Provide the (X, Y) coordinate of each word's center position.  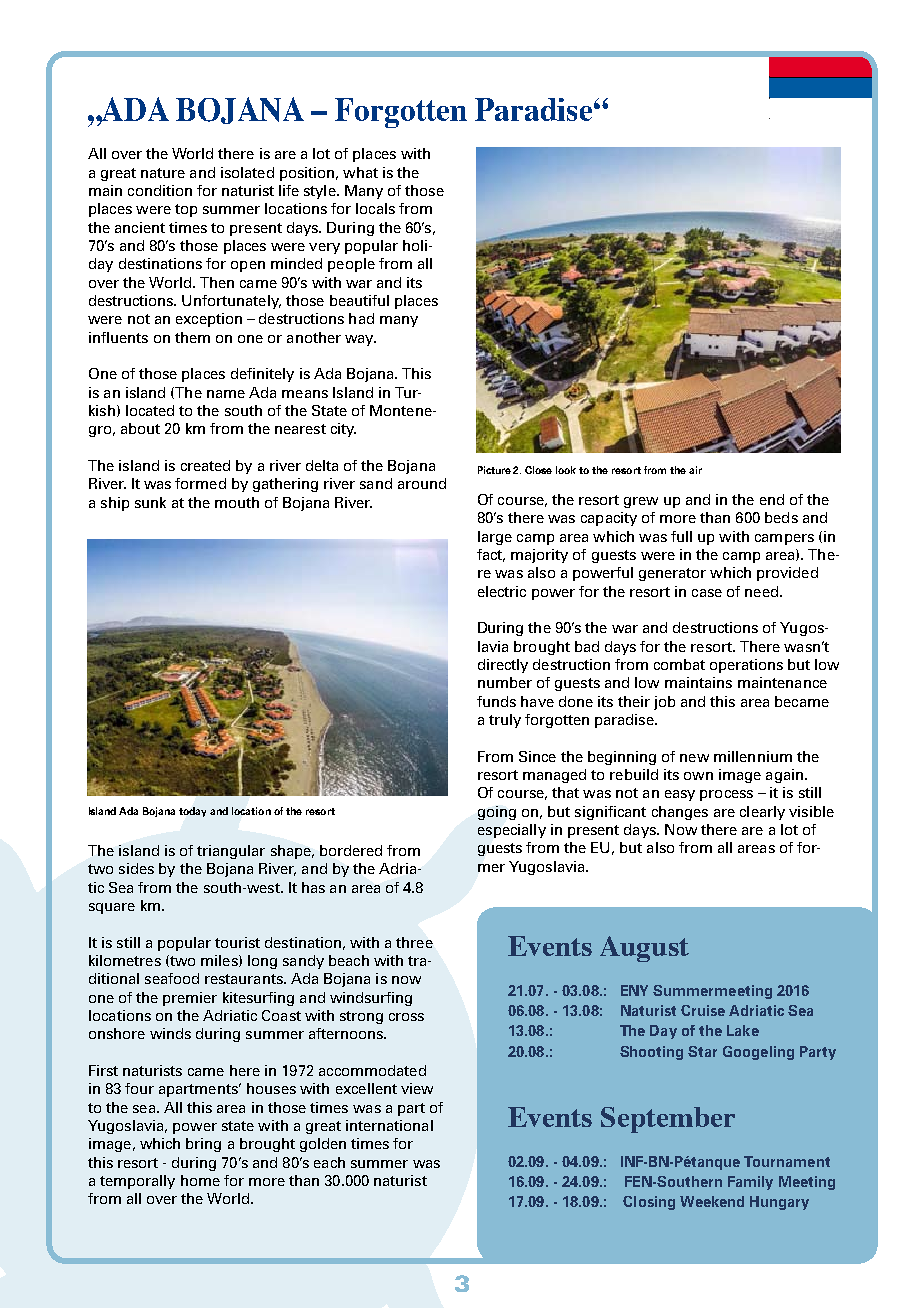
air (695, 470)
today (192, 812)
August (644, 949)
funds (496, 701)
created (205, 465)
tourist (237, 942)
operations (746, 666)
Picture (494, 470)
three (414, 942)
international (389, 1125)
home (200, 1180)
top (186, 210)
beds (781, 517)
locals (375, 208)
